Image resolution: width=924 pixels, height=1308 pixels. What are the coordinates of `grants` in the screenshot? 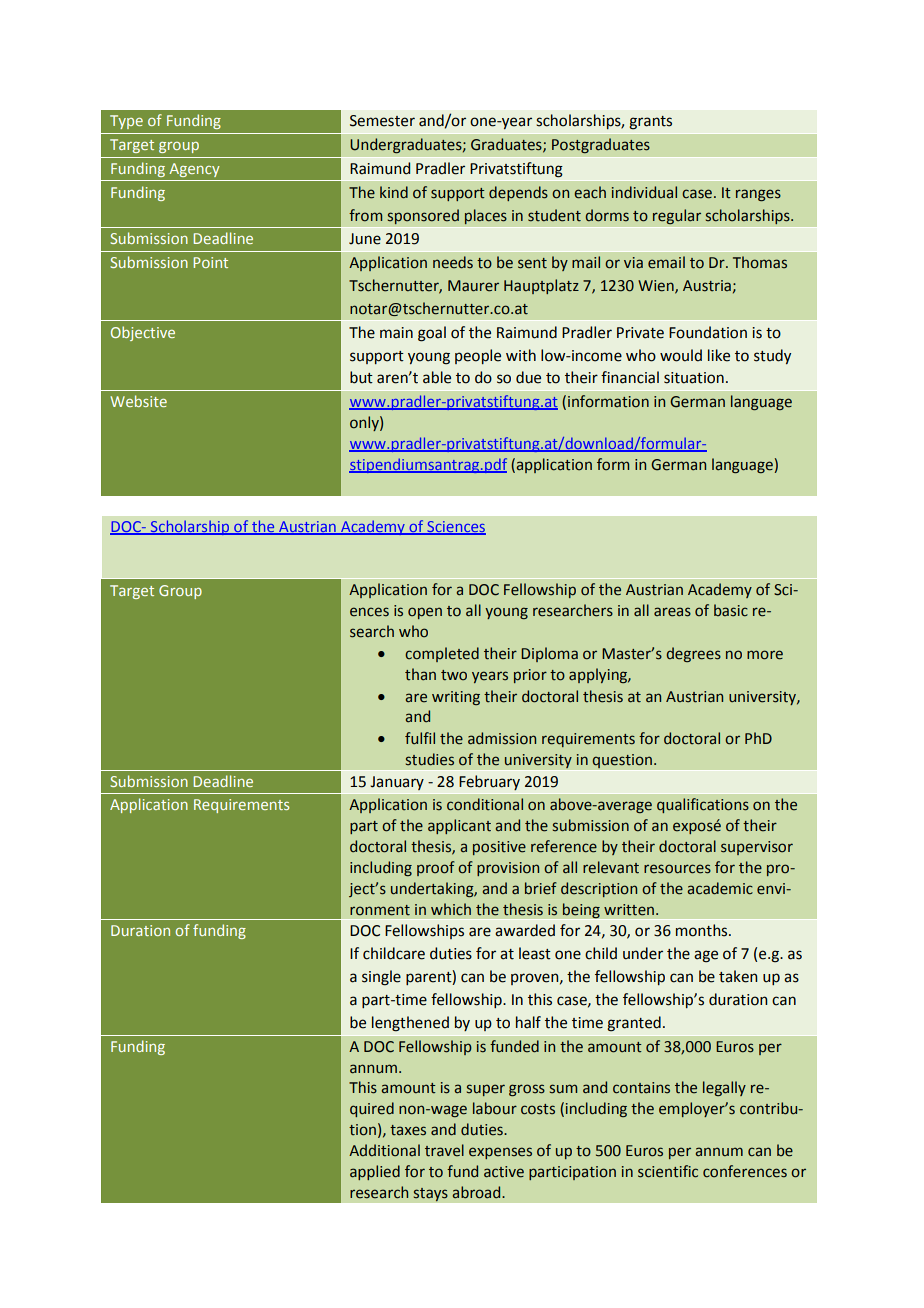 It's located at (650, 123).
